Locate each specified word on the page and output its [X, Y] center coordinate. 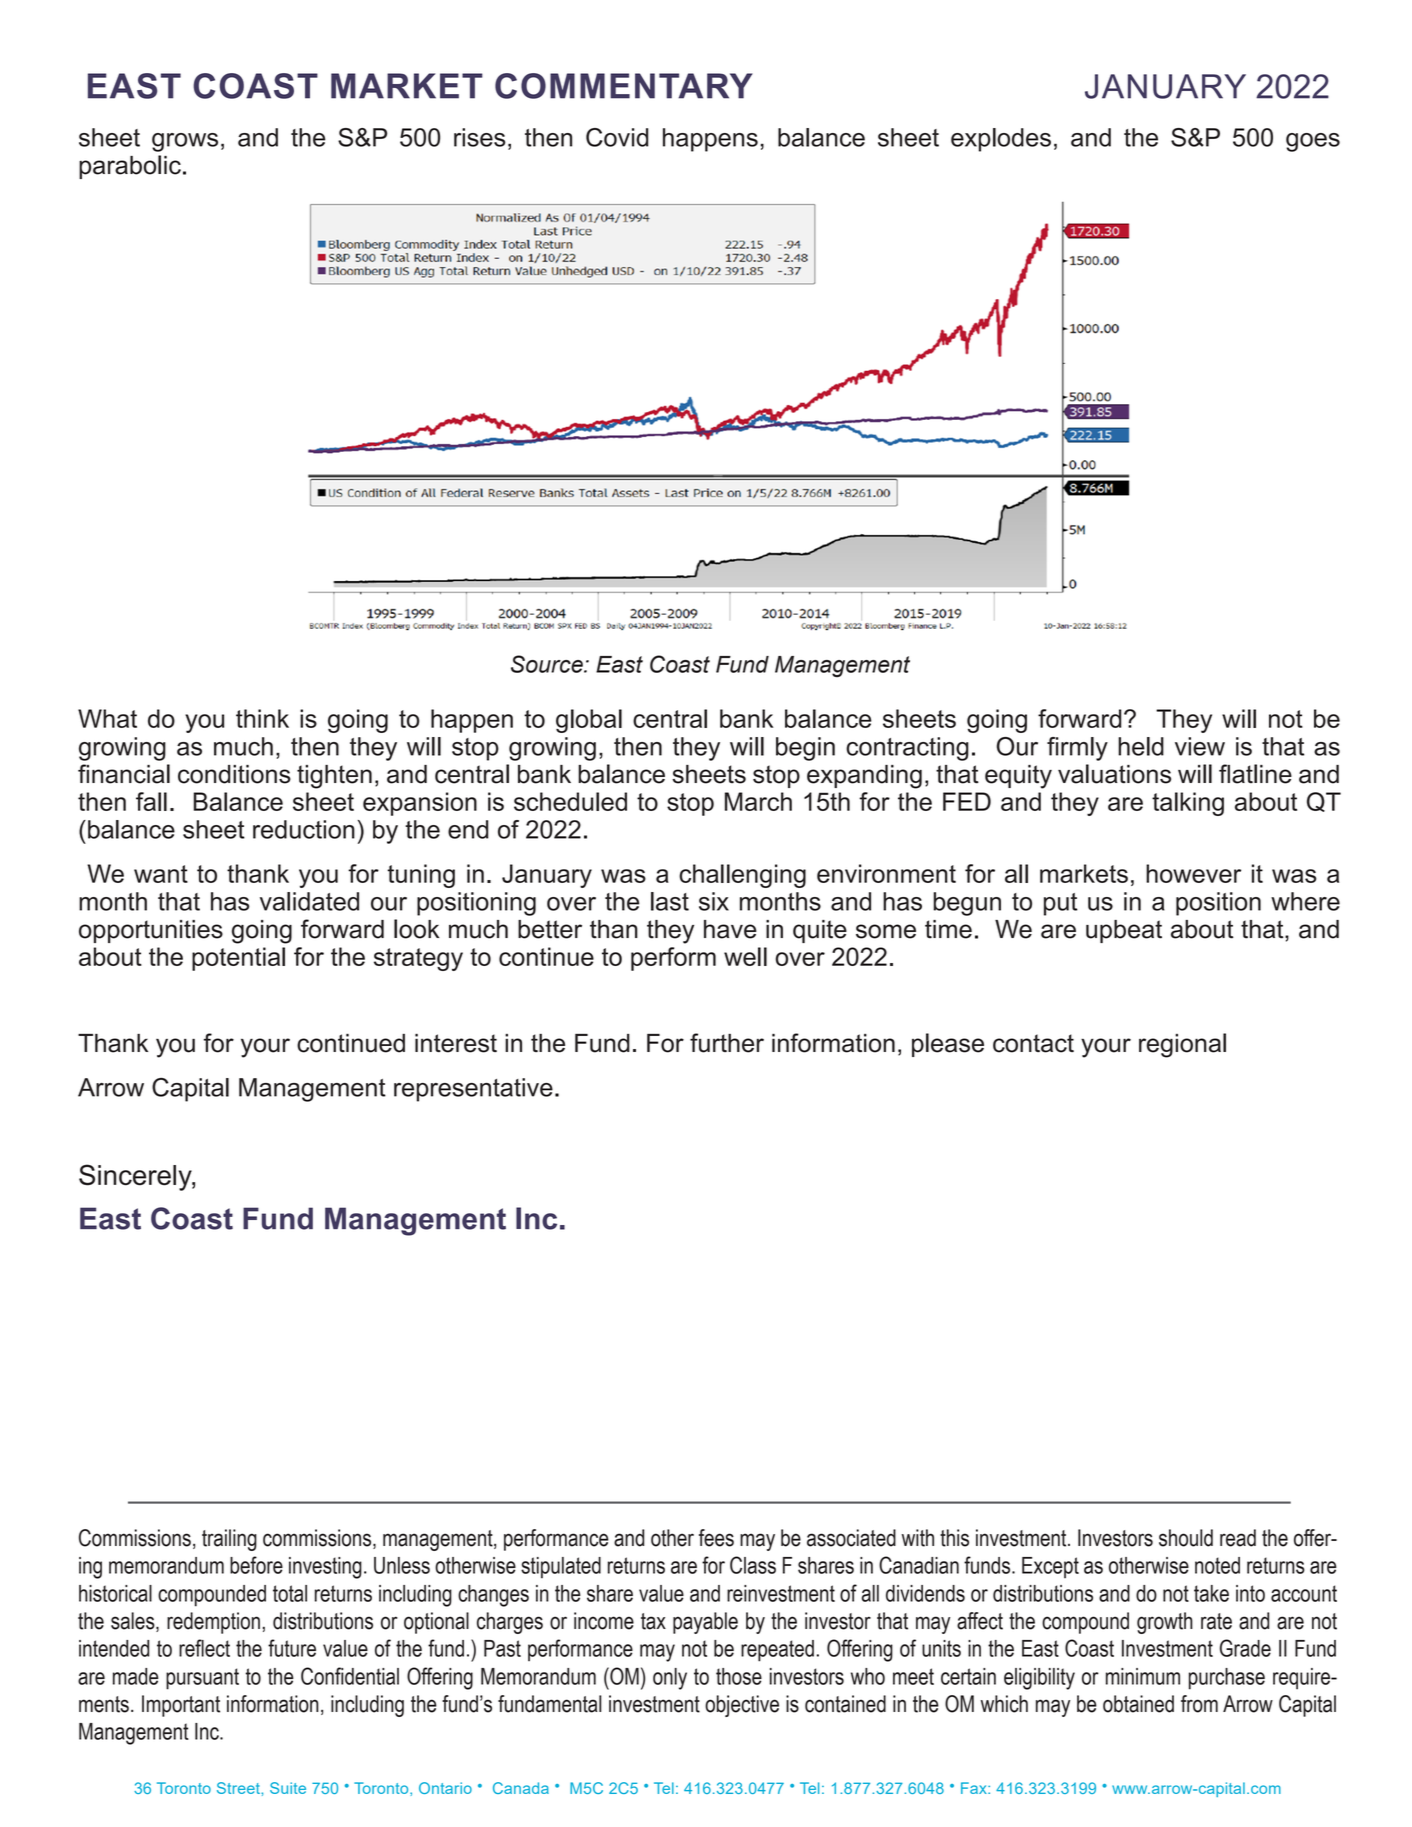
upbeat [1124, 931]
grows [185, 142]
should [1186, 1538]
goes [1313, 142]
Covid [617, 137]
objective [742, 1706]
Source [548, 664]
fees [716, 1538]
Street [239, 1788]
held [1141, 746]
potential [238, 959]
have [730, 929]
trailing [229, 1540]
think [262, 718]
